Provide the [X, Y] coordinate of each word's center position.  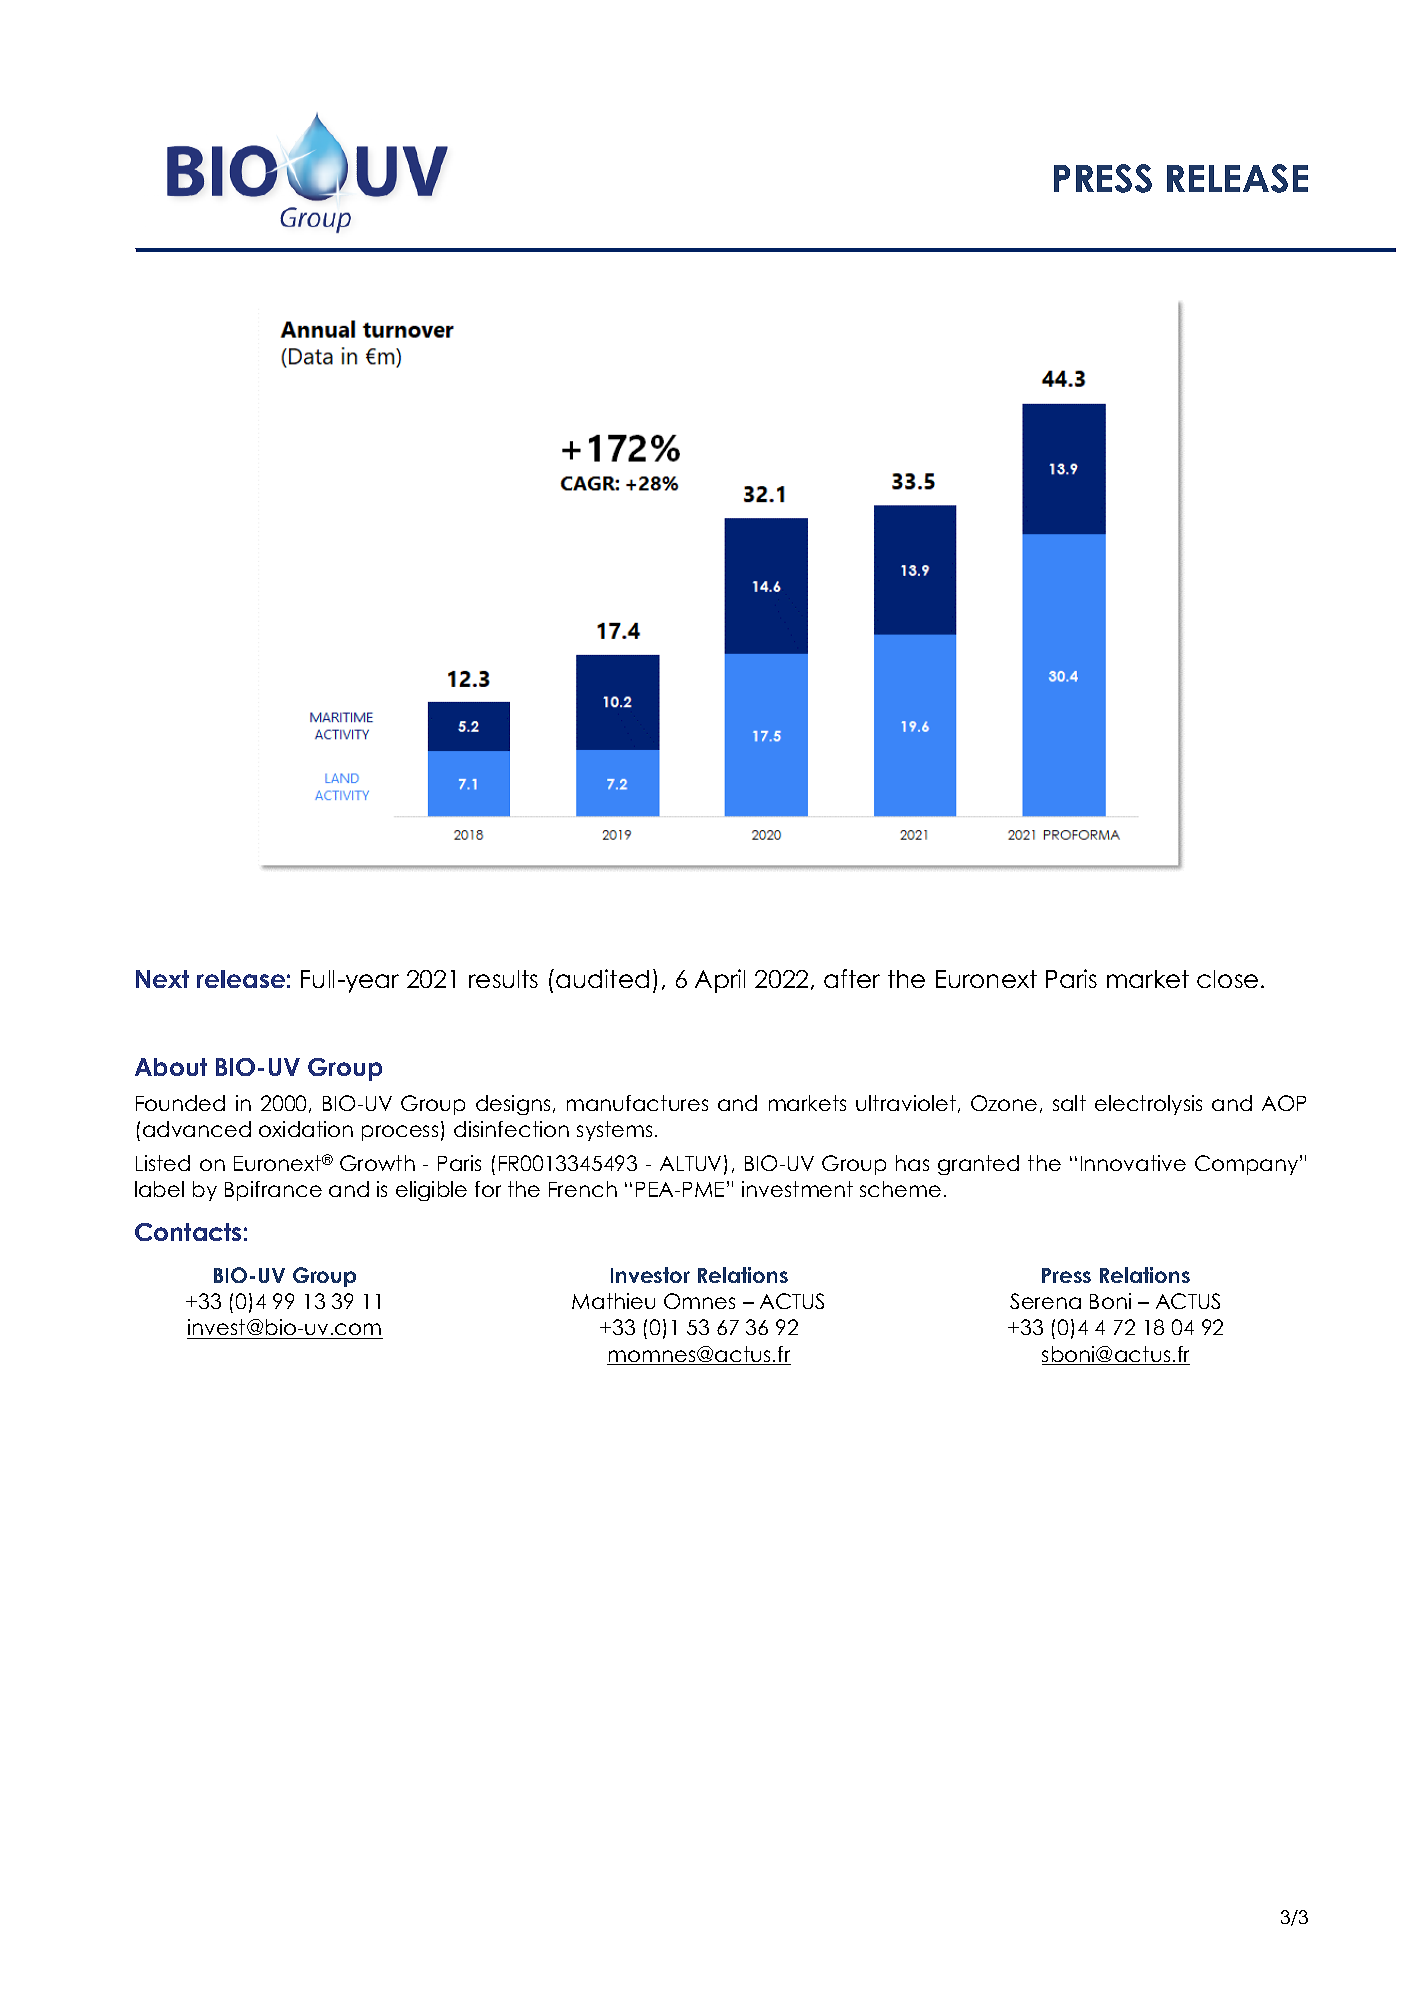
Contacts [188, 1232]
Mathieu [613, 1301]
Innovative [1133, 1163]
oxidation [306, 1129]
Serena [1045, 1301]
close [1227, 979]
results [503, 979]
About [171, 1067]
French [583, 1189]
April [720, 981]
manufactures [637, 1103]
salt [1069, 1103]
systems [614, 1131]
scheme [900, 1189]
